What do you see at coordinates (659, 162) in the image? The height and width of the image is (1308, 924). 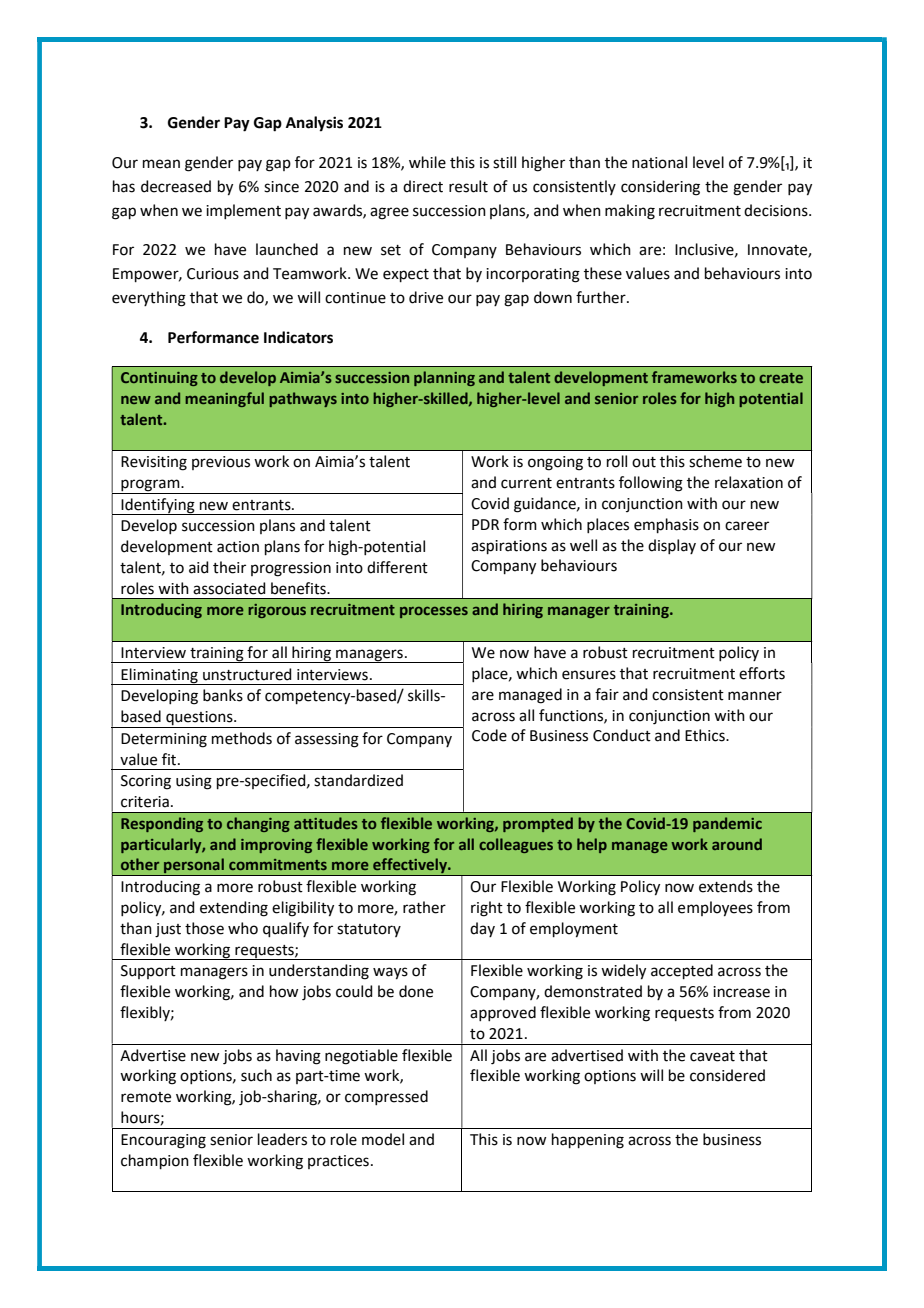 I see `national` at bounding box center [659, 162].
